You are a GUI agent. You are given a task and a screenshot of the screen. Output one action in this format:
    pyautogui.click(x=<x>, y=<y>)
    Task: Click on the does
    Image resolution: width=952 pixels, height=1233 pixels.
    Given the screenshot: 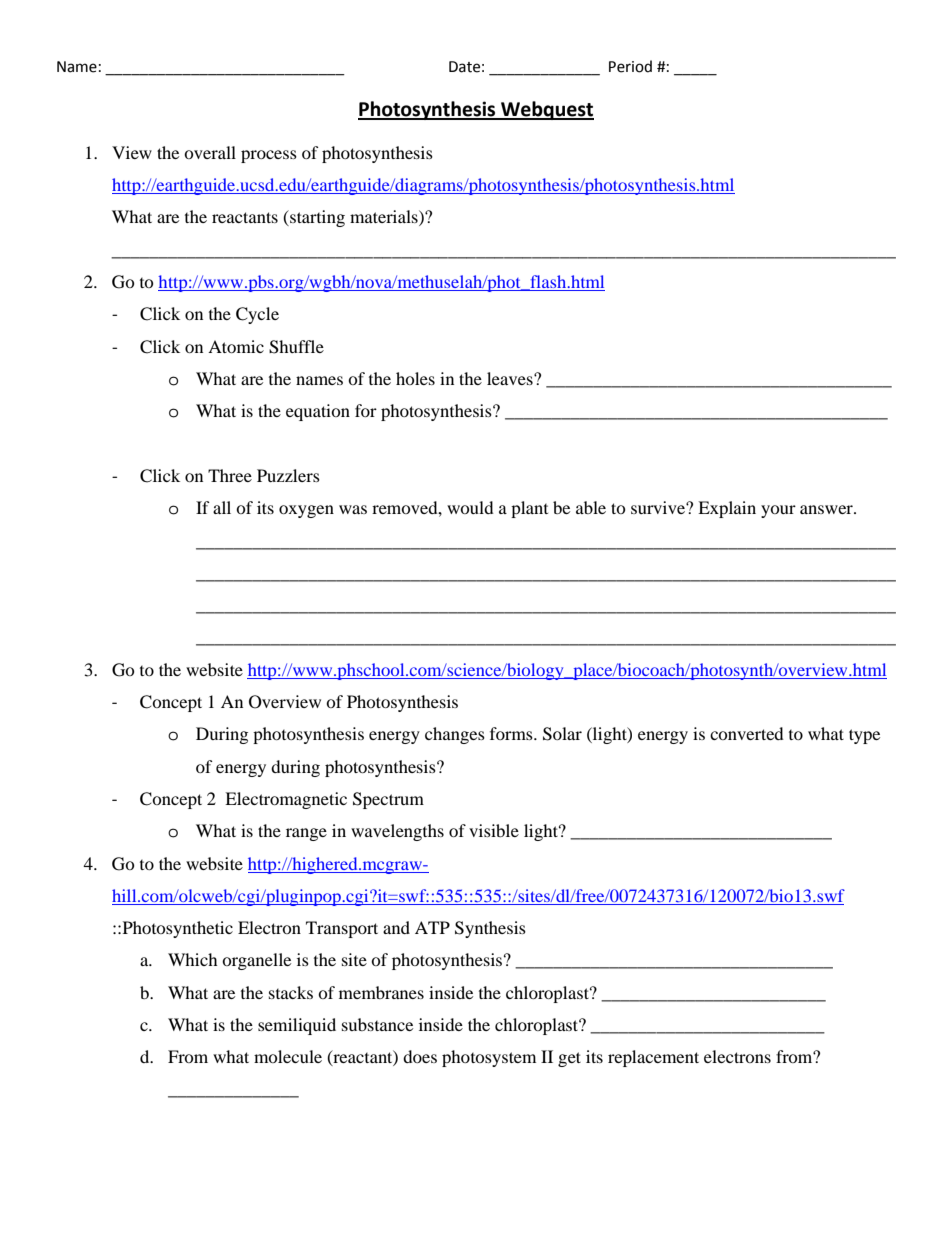 What is the action you would take?
    pyautogui.click(x=420, y=1056)
